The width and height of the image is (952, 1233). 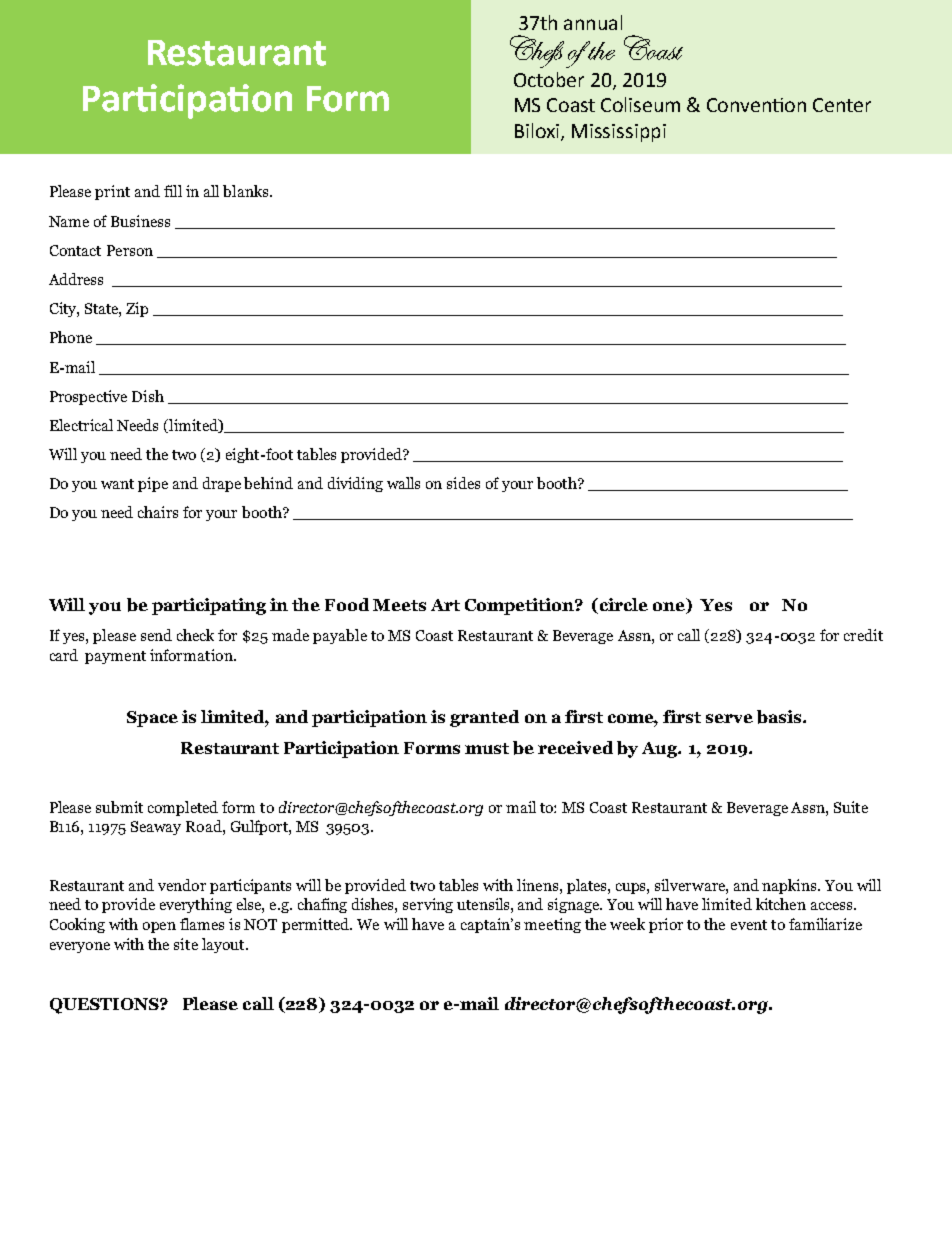 What do you see at coordinates (463, 483) in the image?
I see `sides` at bounding box center [463, 483].
